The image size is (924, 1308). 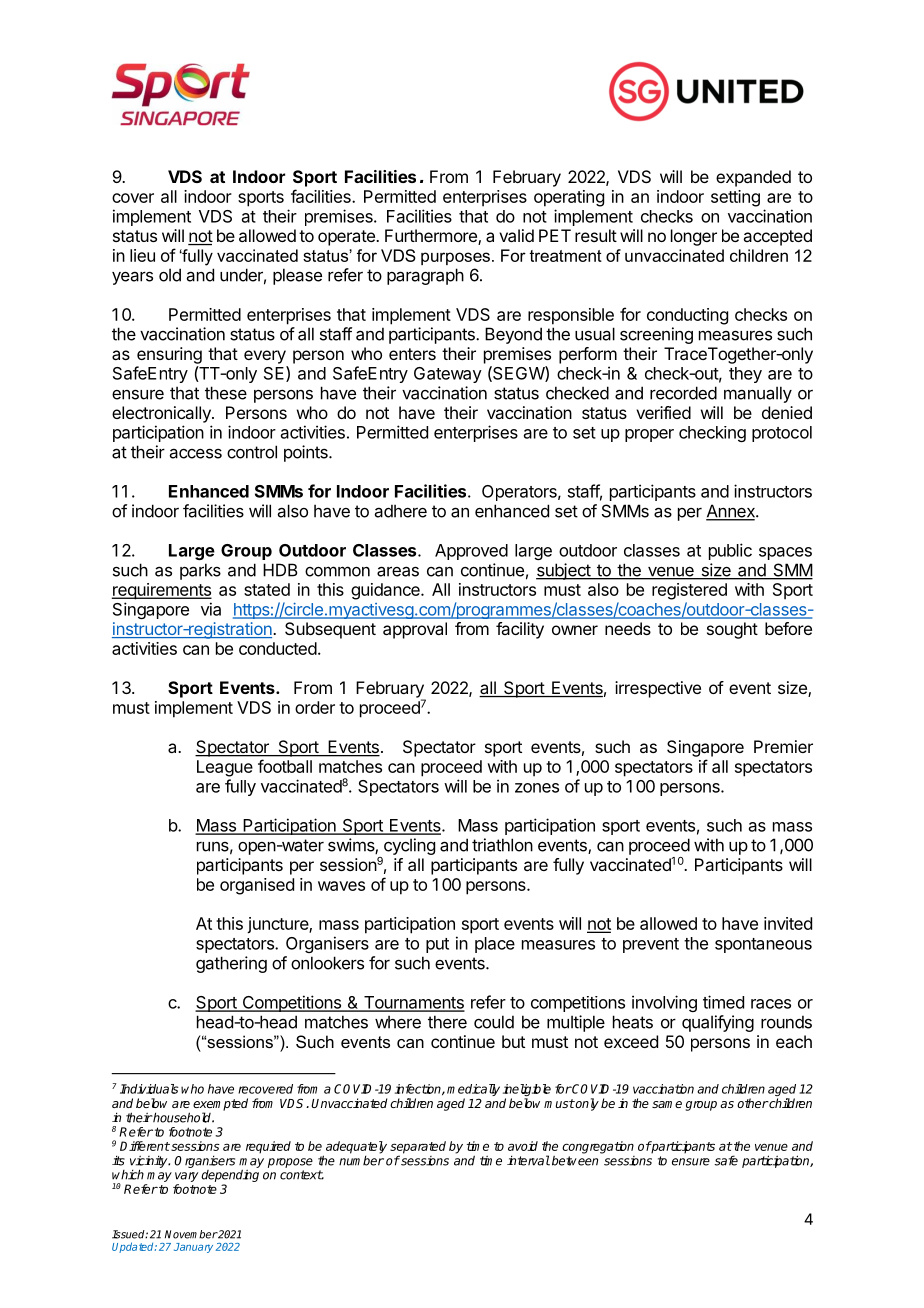 I want to click on public, so click(x=730, y=551).
